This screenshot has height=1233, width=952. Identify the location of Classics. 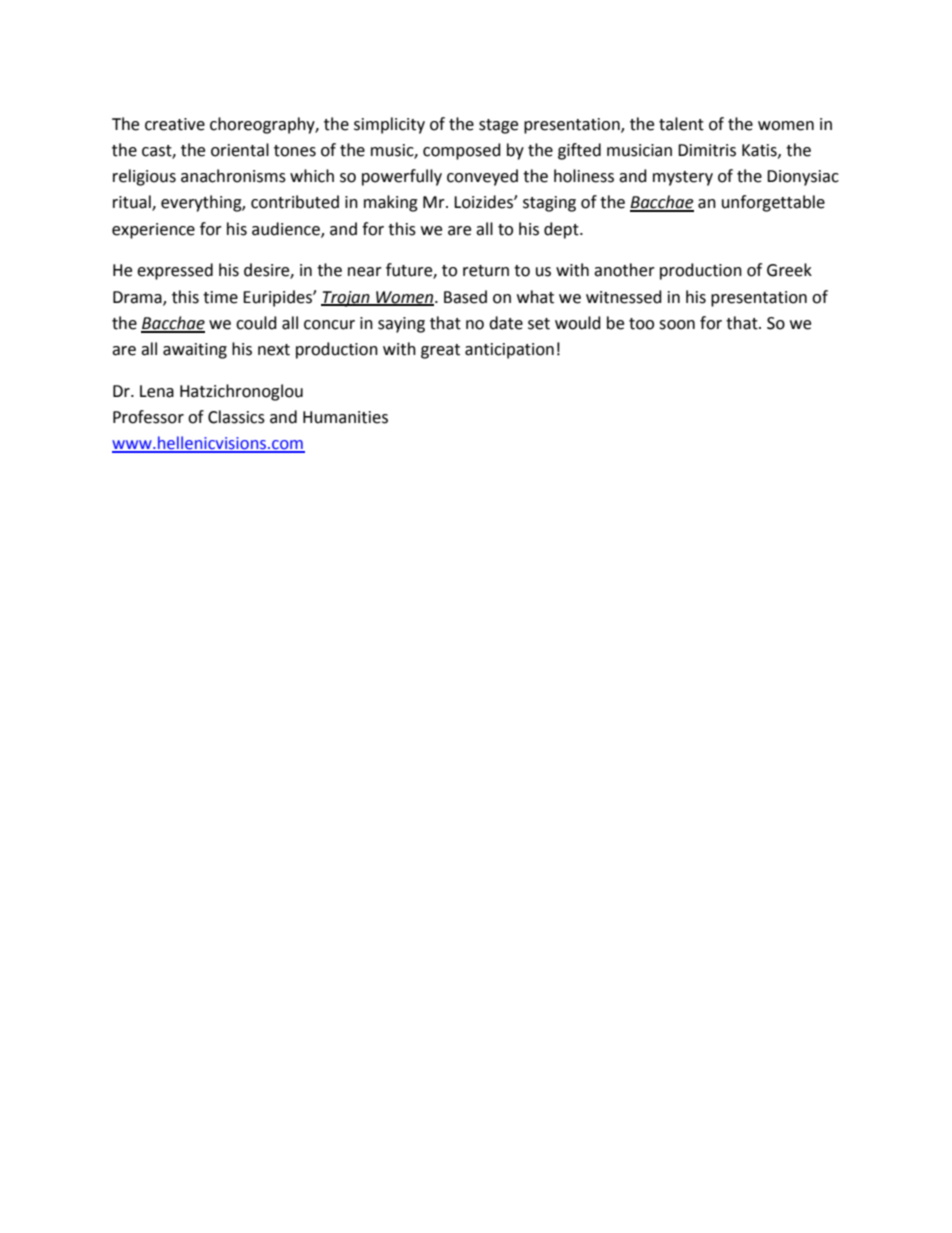
(236, 417).
